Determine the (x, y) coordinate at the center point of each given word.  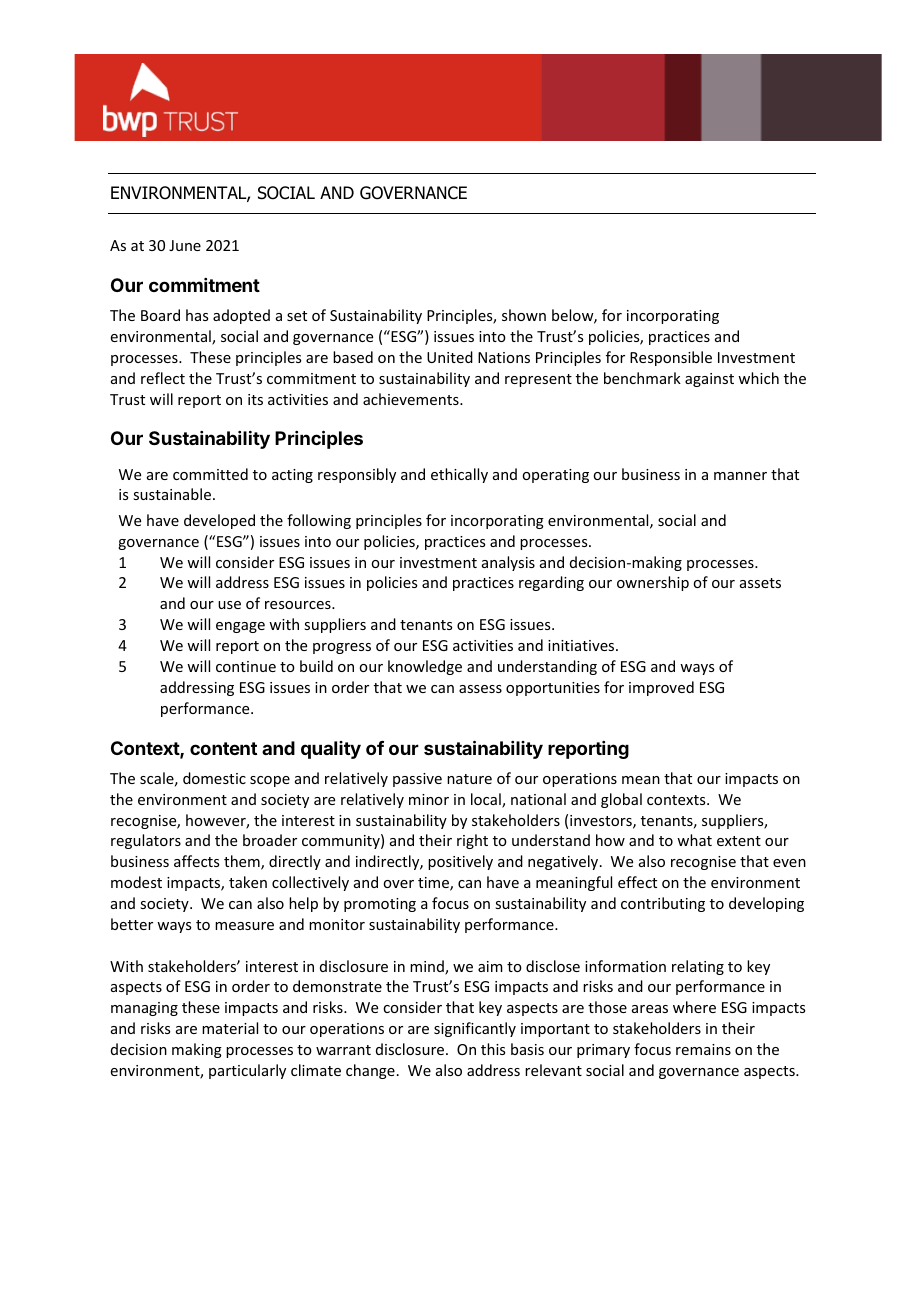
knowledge (425, 667)
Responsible (671, 358)
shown (524, 315)
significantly (475, 1029)
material (230, 1028)
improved (661, 688)
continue (246, 666)
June (185, 245)
